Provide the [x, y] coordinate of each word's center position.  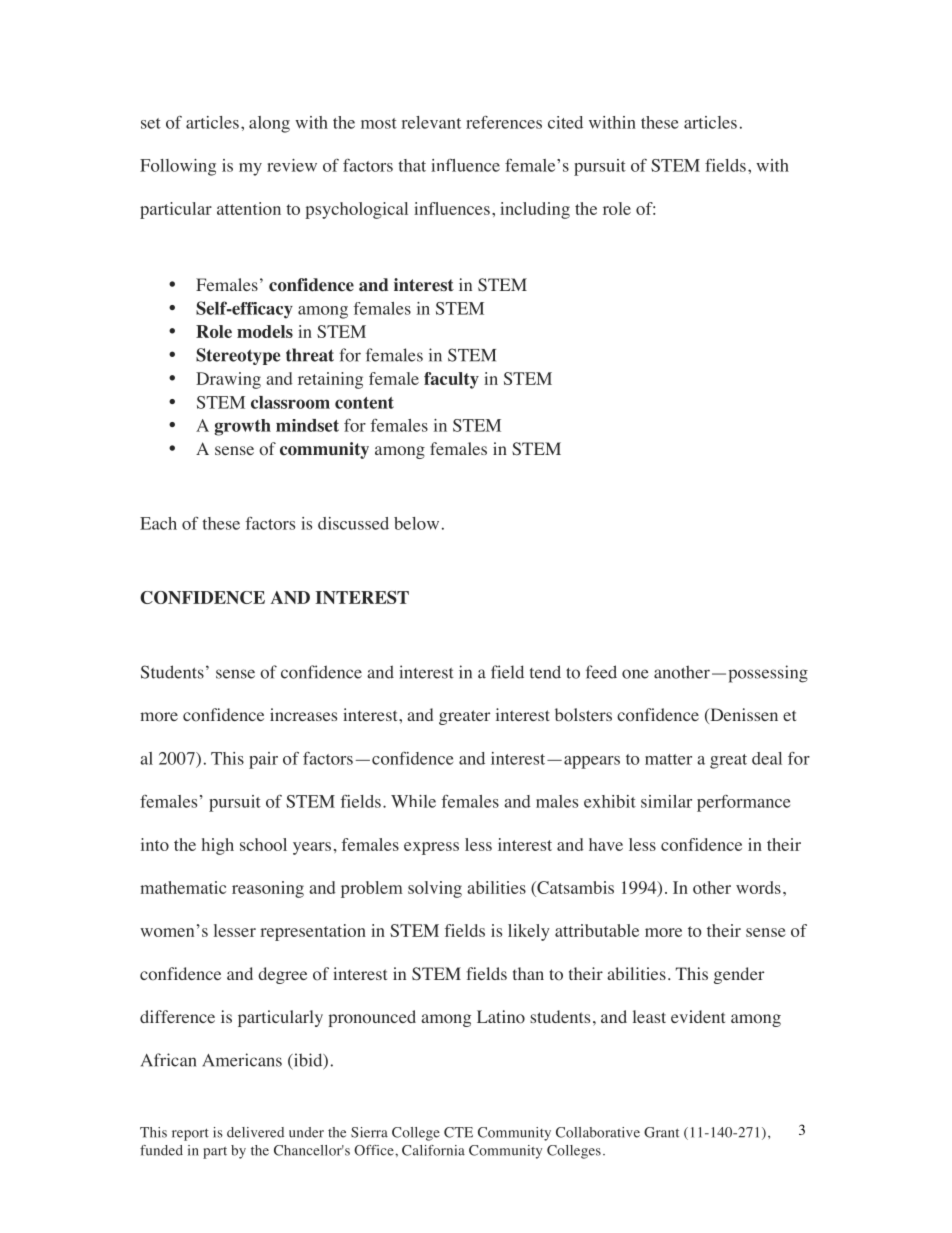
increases [303, 714]
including [535, 210]
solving [435, 889]
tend [545, 672]
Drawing [228, 380]
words [758, 887]
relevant [431, 122]
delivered [255, 1132]
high [218, 846]
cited [565, 122]
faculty [451, 380]
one [635, 674]
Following [178, 167]
